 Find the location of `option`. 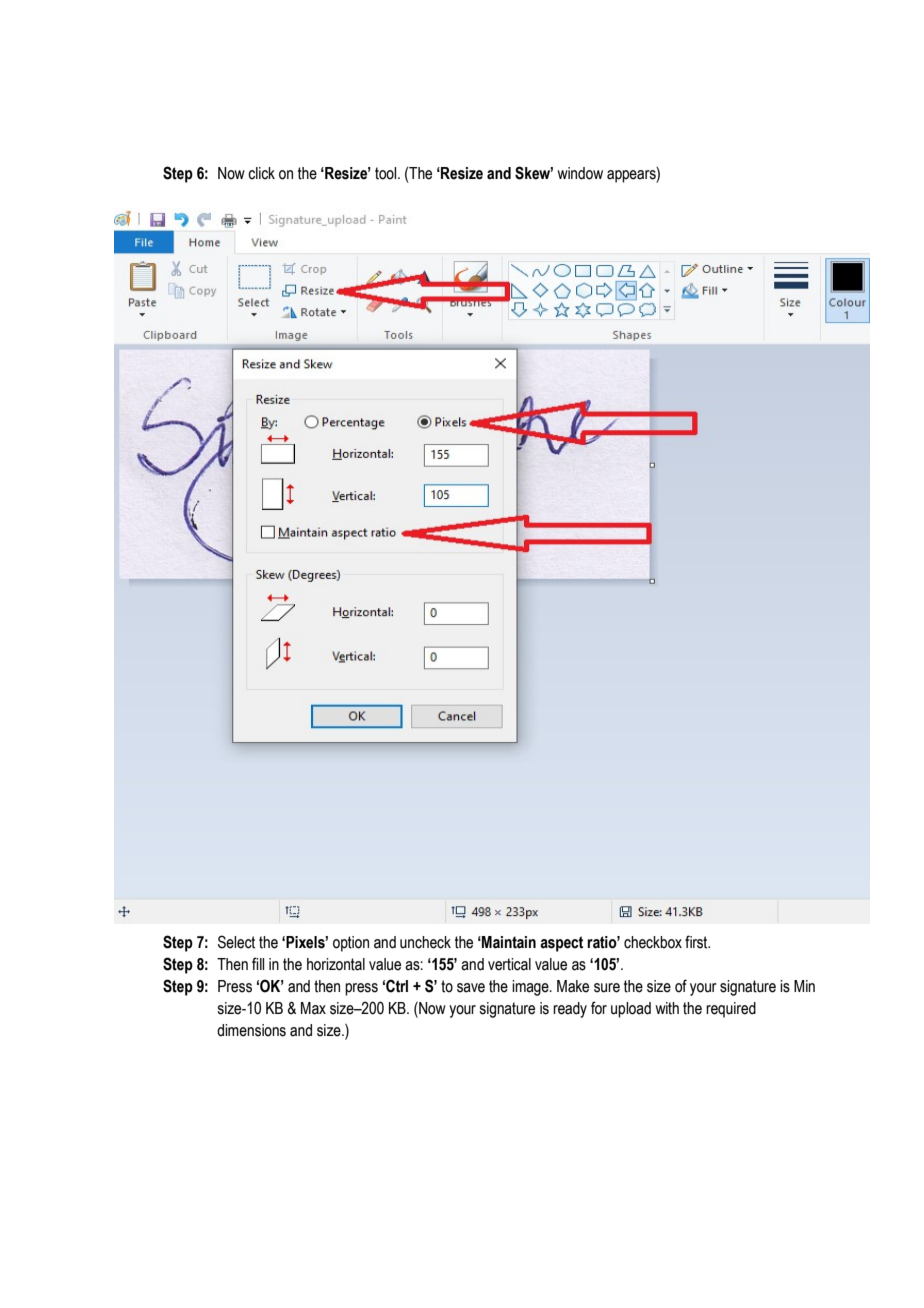

option is located at coordinates (351, 944).
